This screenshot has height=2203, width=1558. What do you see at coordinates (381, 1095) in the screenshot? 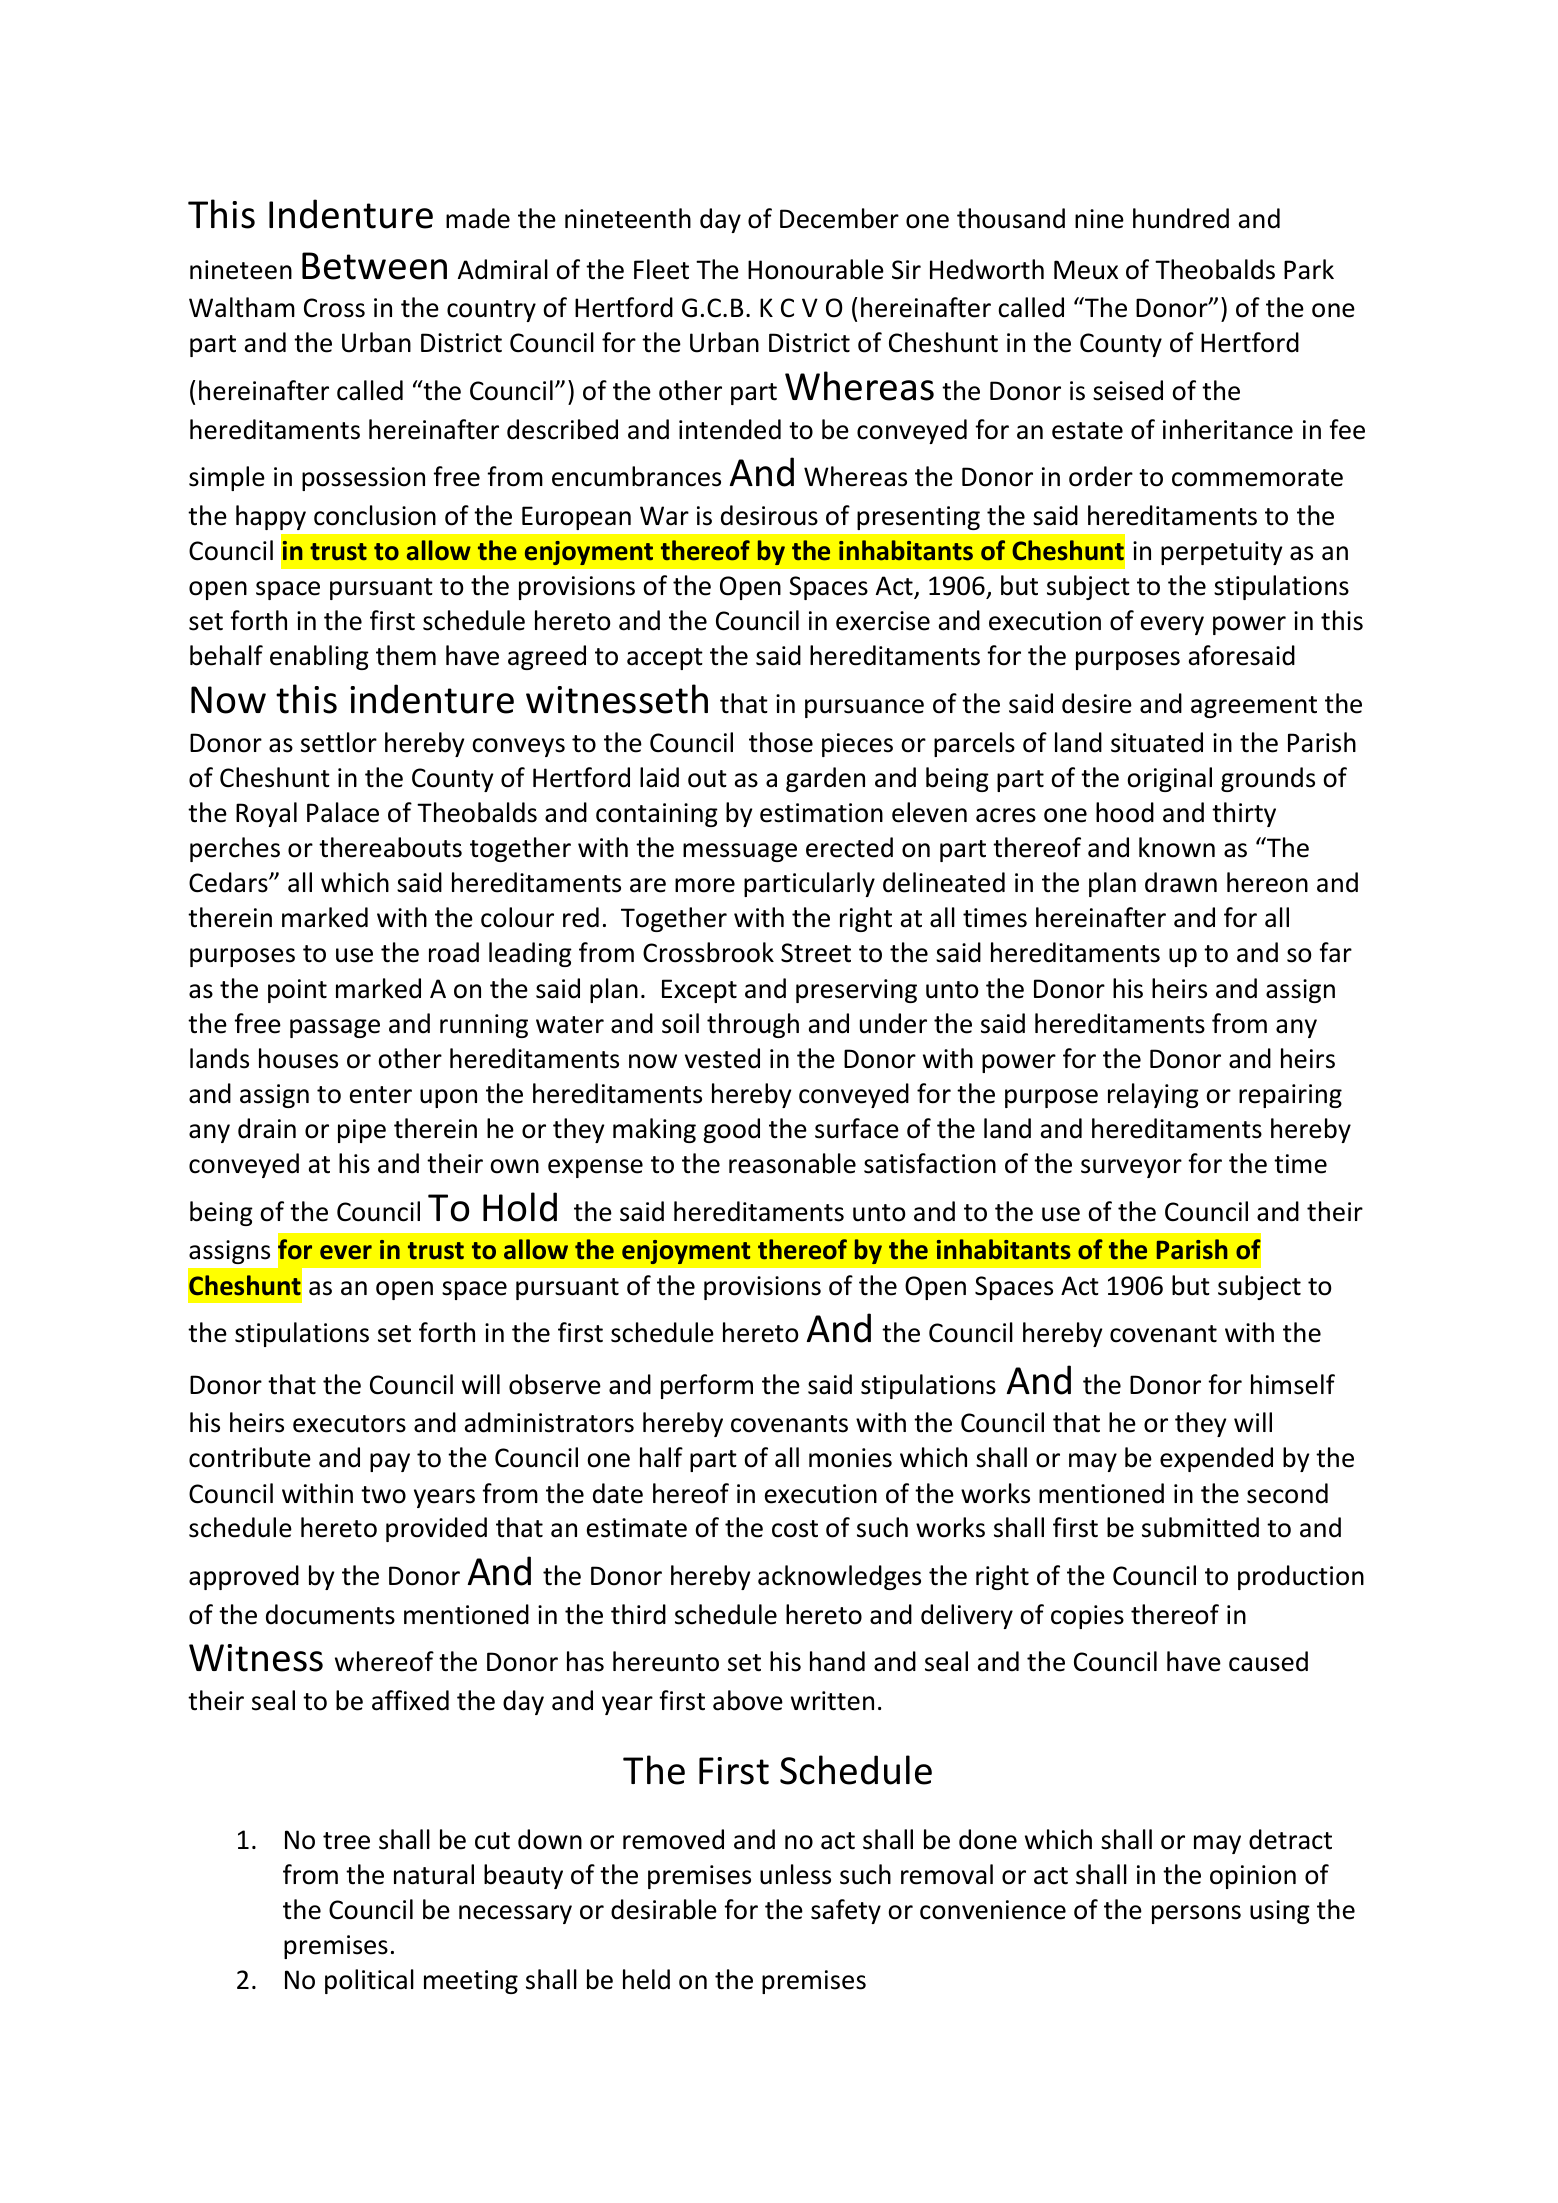
I see `enter` at bounding box center [381, 1095].
